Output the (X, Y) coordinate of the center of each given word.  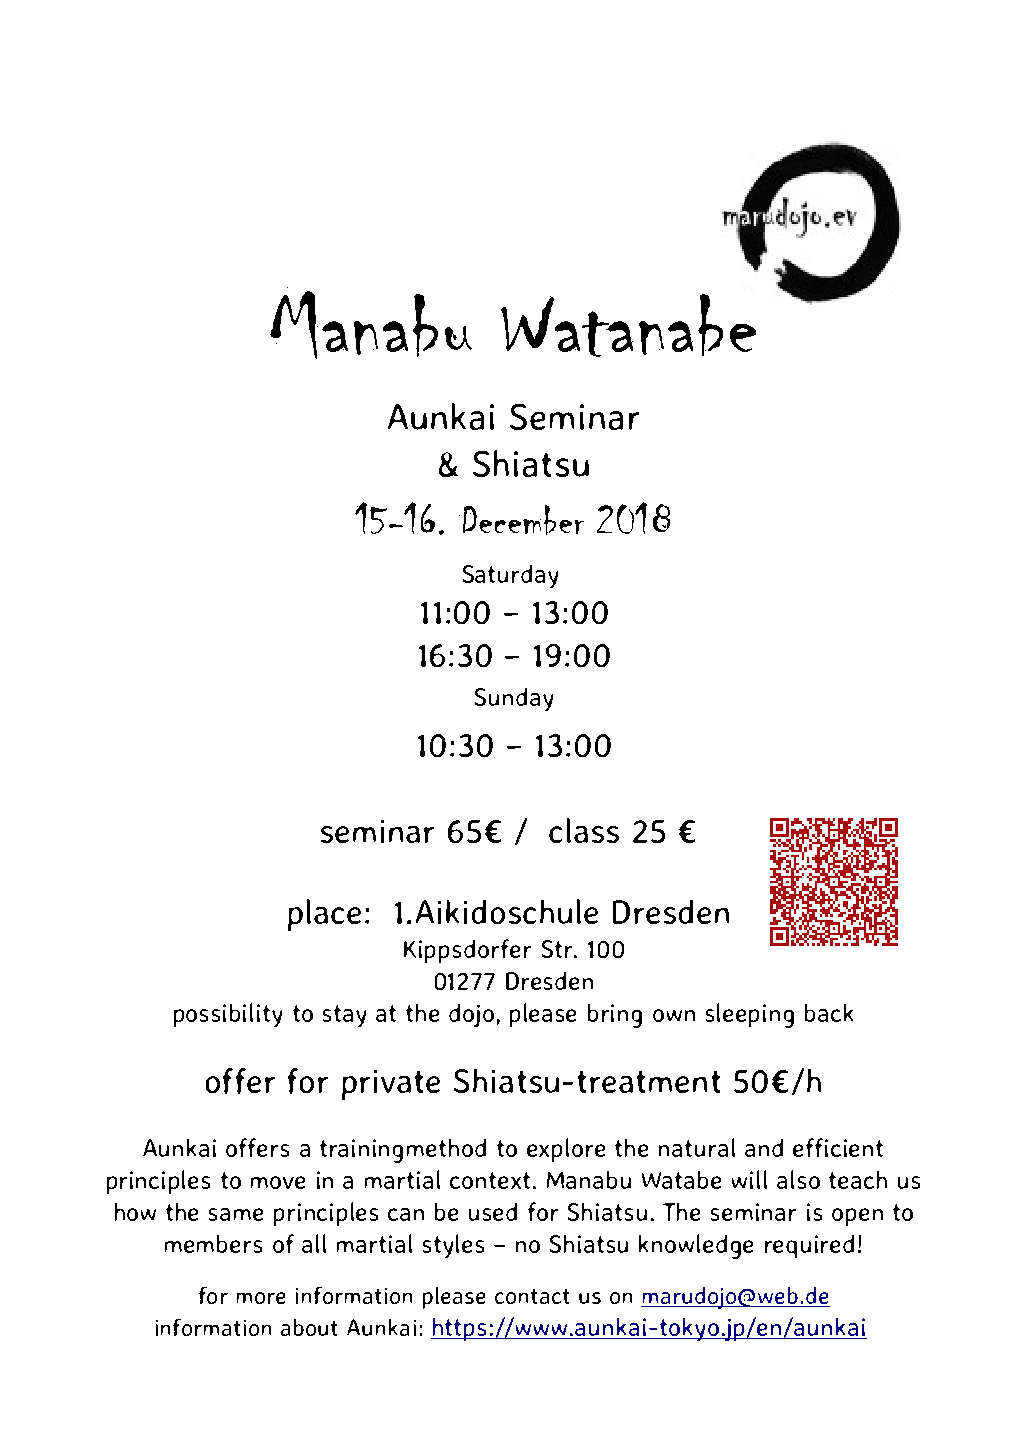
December (521, 520)
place (324, 915)
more (261, 1298)
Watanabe (628, 325)
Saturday (510, 576)
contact (532, 1296)
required (809, 1246)
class (584, 830)
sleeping (750, 1015)
